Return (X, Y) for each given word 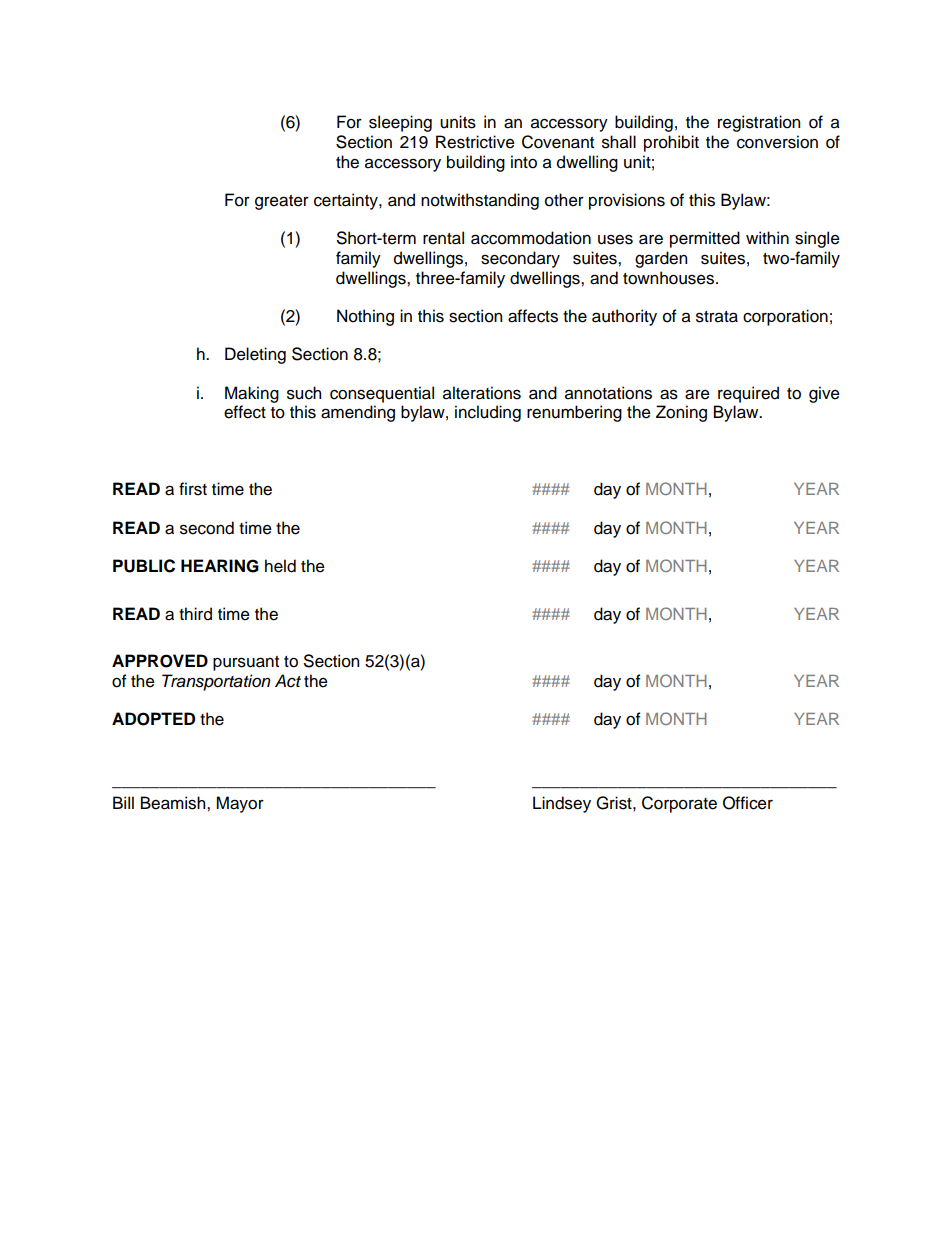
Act (288, 681)
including (488, 413)
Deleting (255, 355)
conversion (777, 142)
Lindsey (562, 804)
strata (717, 317)
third (195, 614)
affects (533, 316)
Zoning (681, 413)
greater (282, 202)
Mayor (240, 804)
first (193, 489)
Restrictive (475, 142)
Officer (748, 803)
